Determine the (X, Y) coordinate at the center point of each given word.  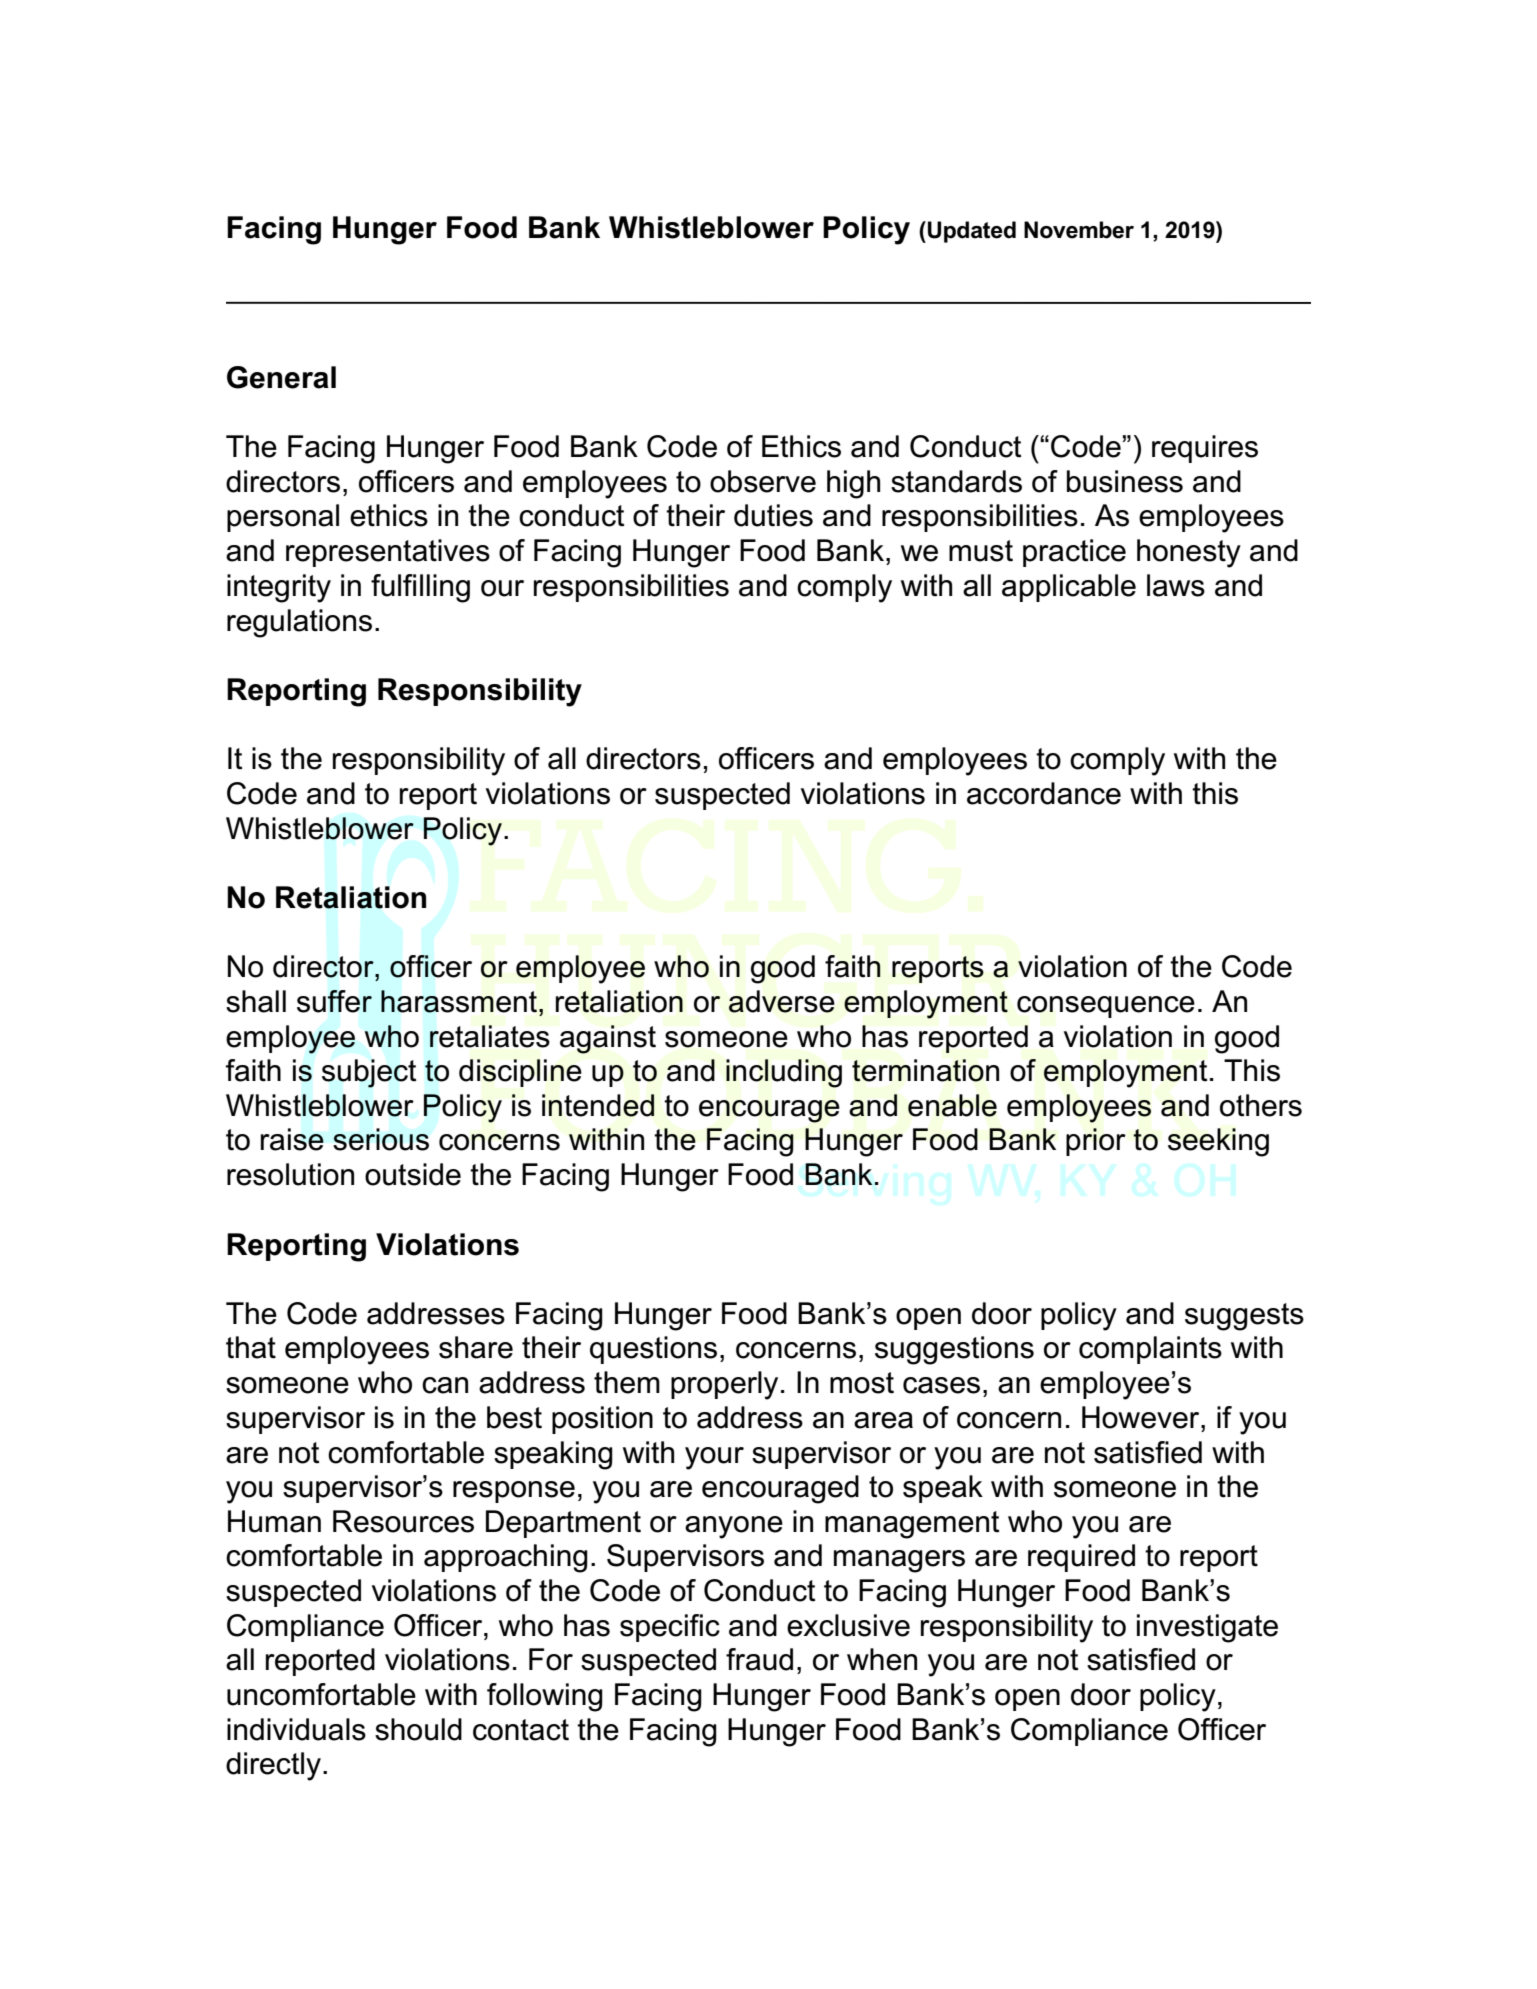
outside (413, 1174)
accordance (1044, 793)
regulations (299, 623)
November (1079, 230)
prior (1096, 1142)
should (418, 1729)
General (281, 377)
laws (1176, 585)
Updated (972, 232)
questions (653, 1350)
